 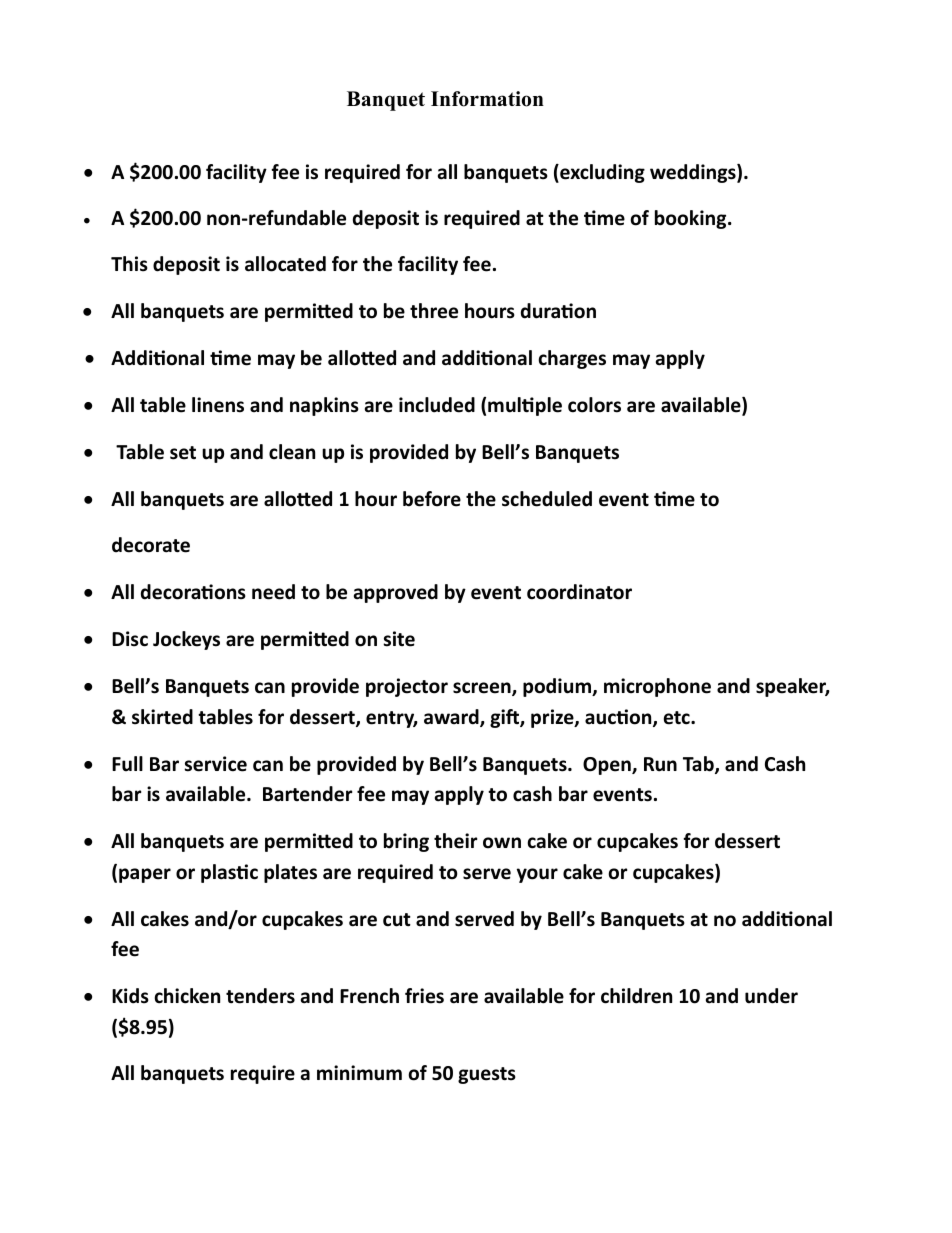 What do you see at coordinates (215, 764) in the image?
I see `service` at bounding box center [215, 764].
